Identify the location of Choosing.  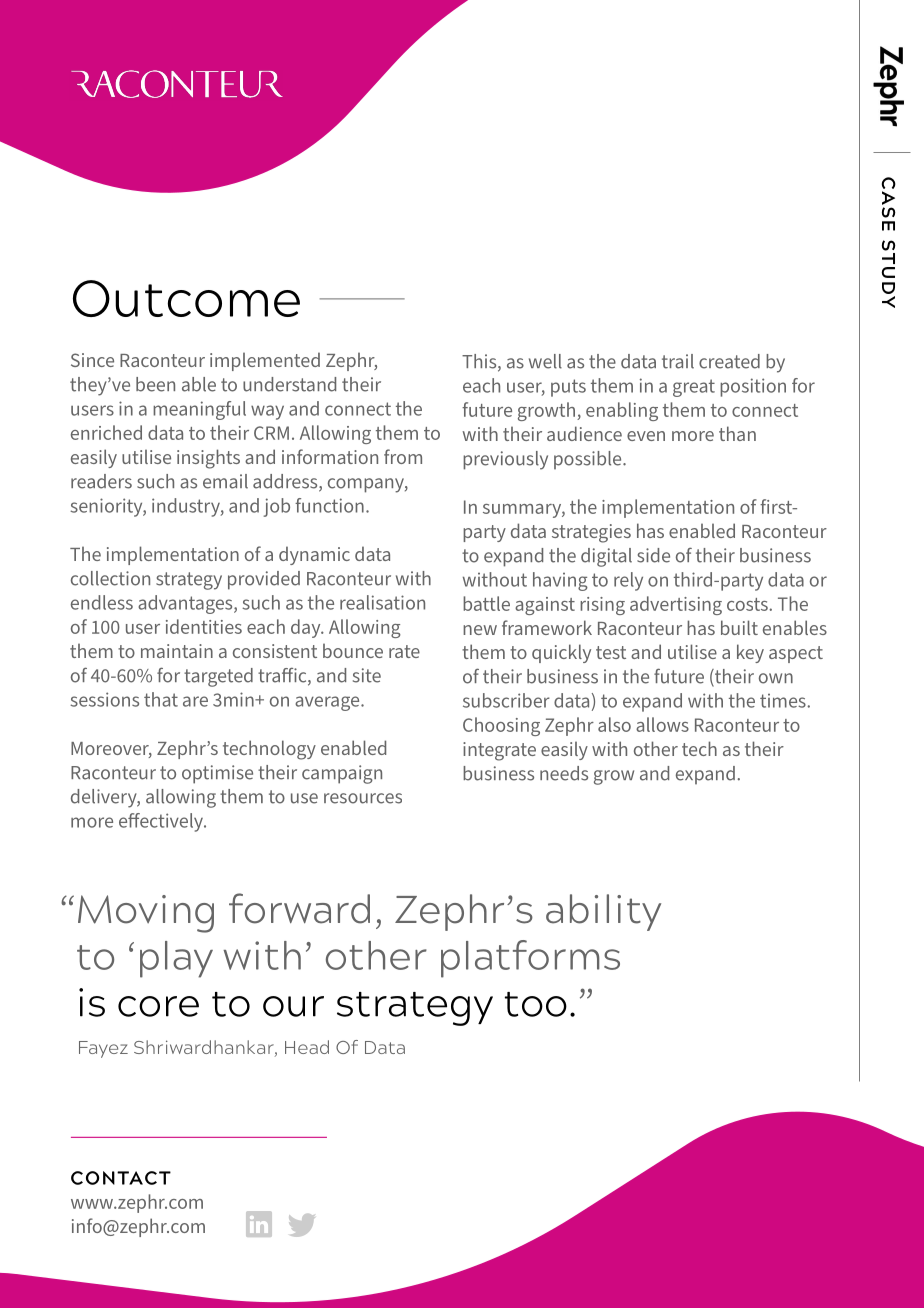
(501, 726).
